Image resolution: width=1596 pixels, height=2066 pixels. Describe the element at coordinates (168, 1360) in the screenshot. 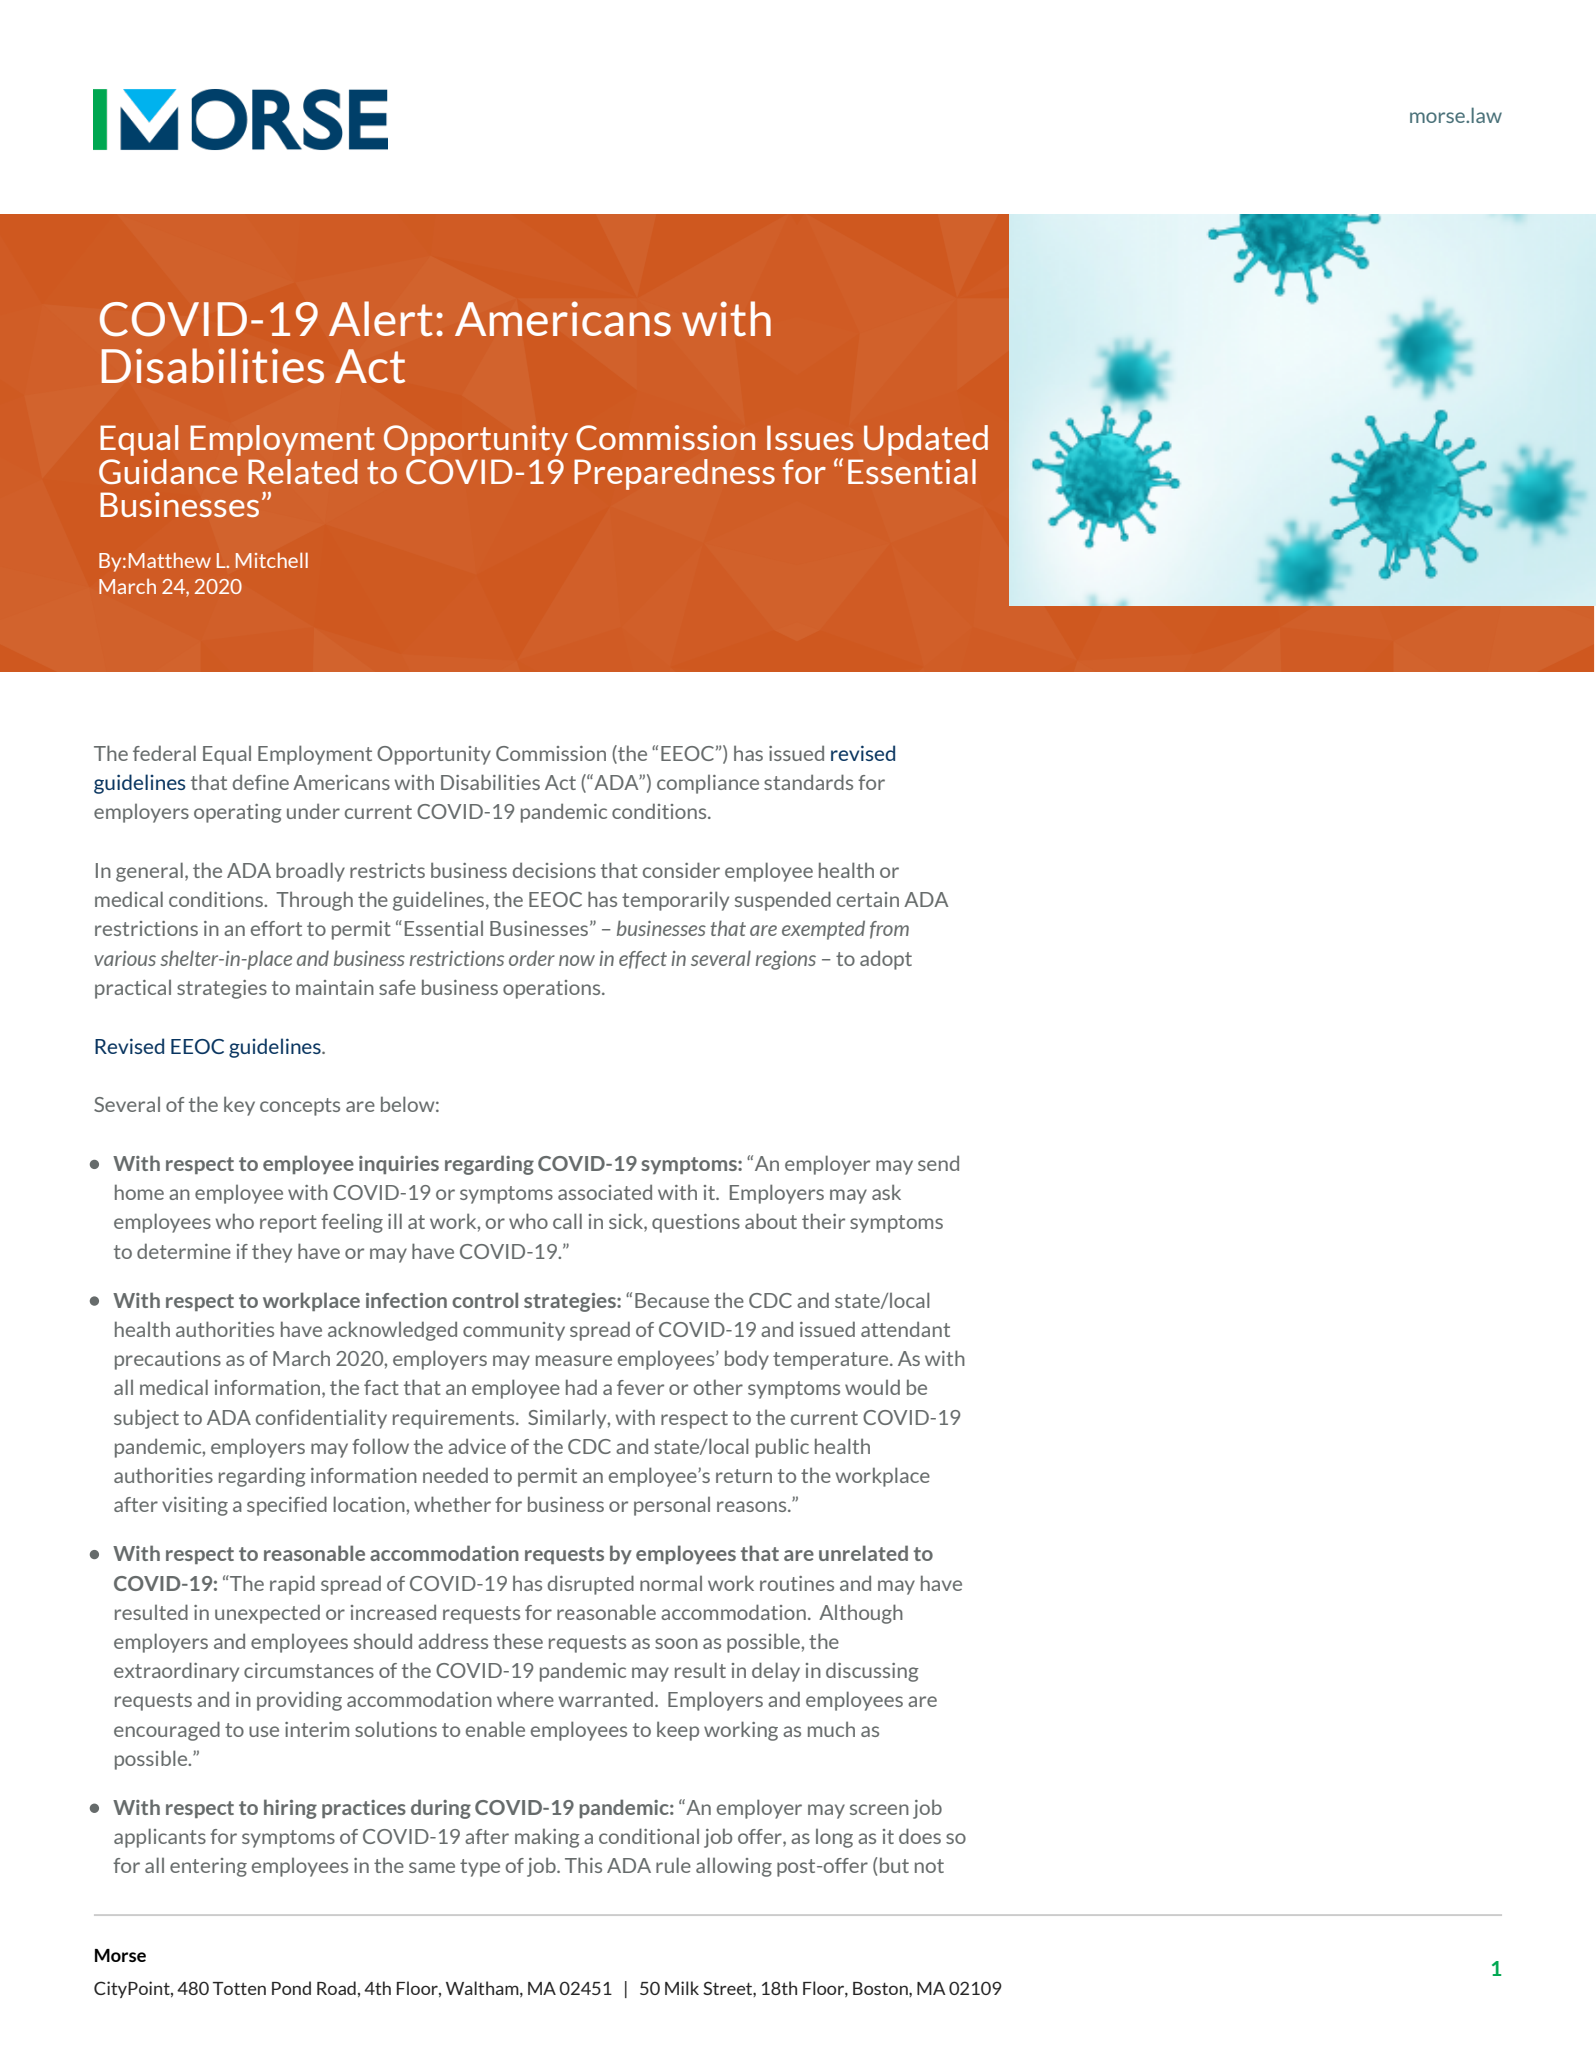

I see `precautions` at that location.
